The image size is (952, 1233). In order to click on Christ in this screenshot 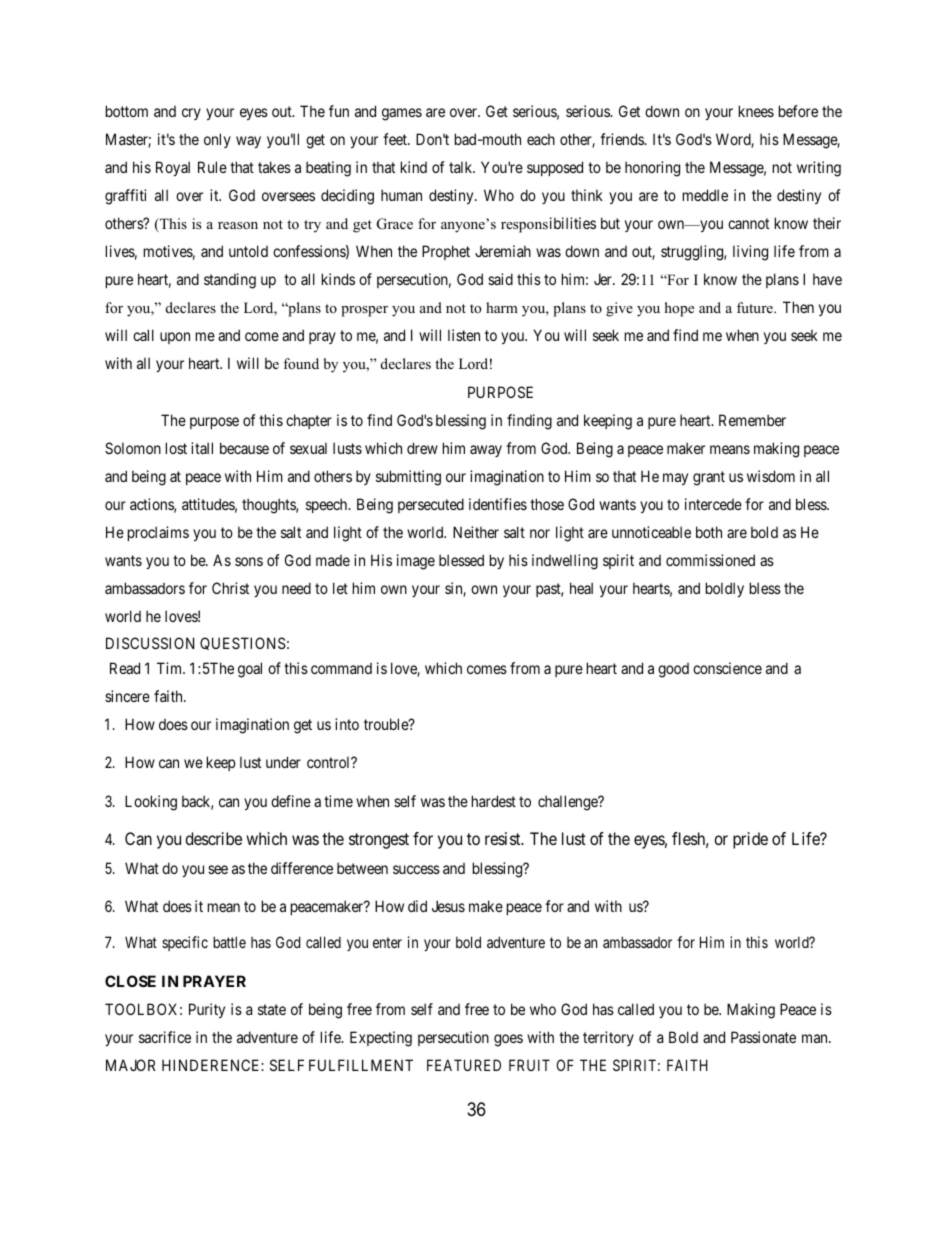, I will do `click(230, 588)`.
